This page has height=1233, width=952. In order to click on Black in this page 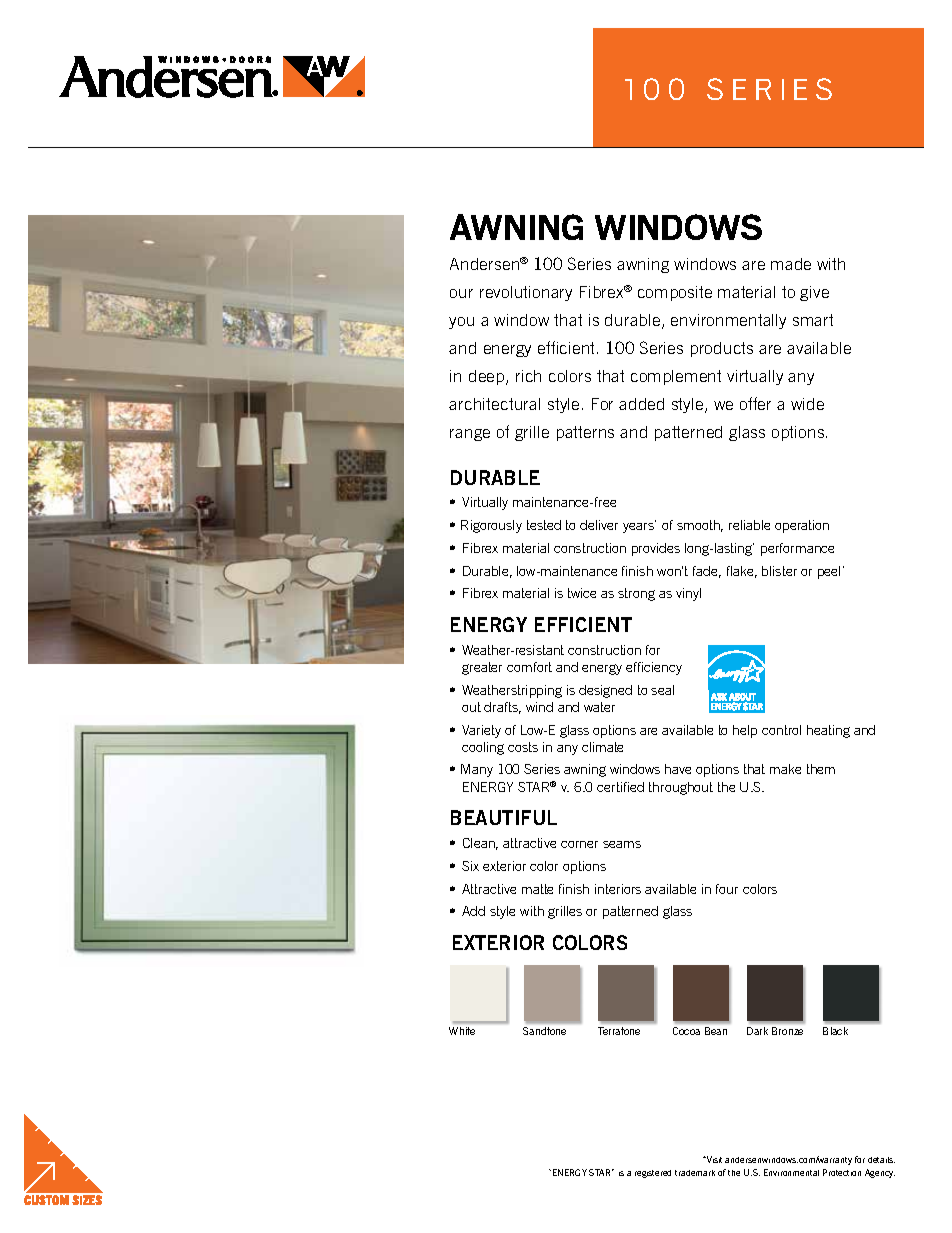, I will do `click(835, 1031)`.
